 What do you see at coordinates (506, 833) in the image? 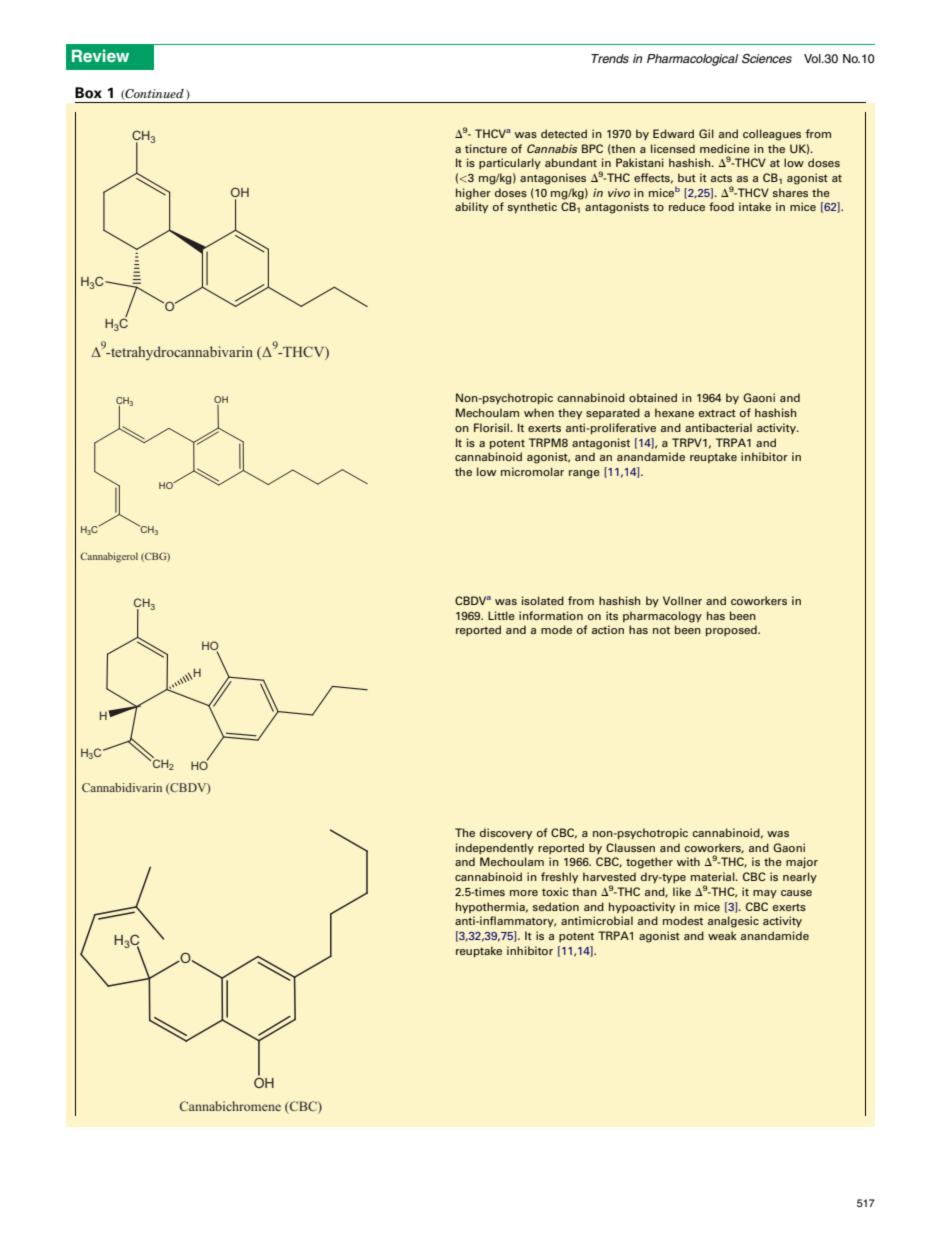
I see `discovery` at bounding box center [506, 833].
